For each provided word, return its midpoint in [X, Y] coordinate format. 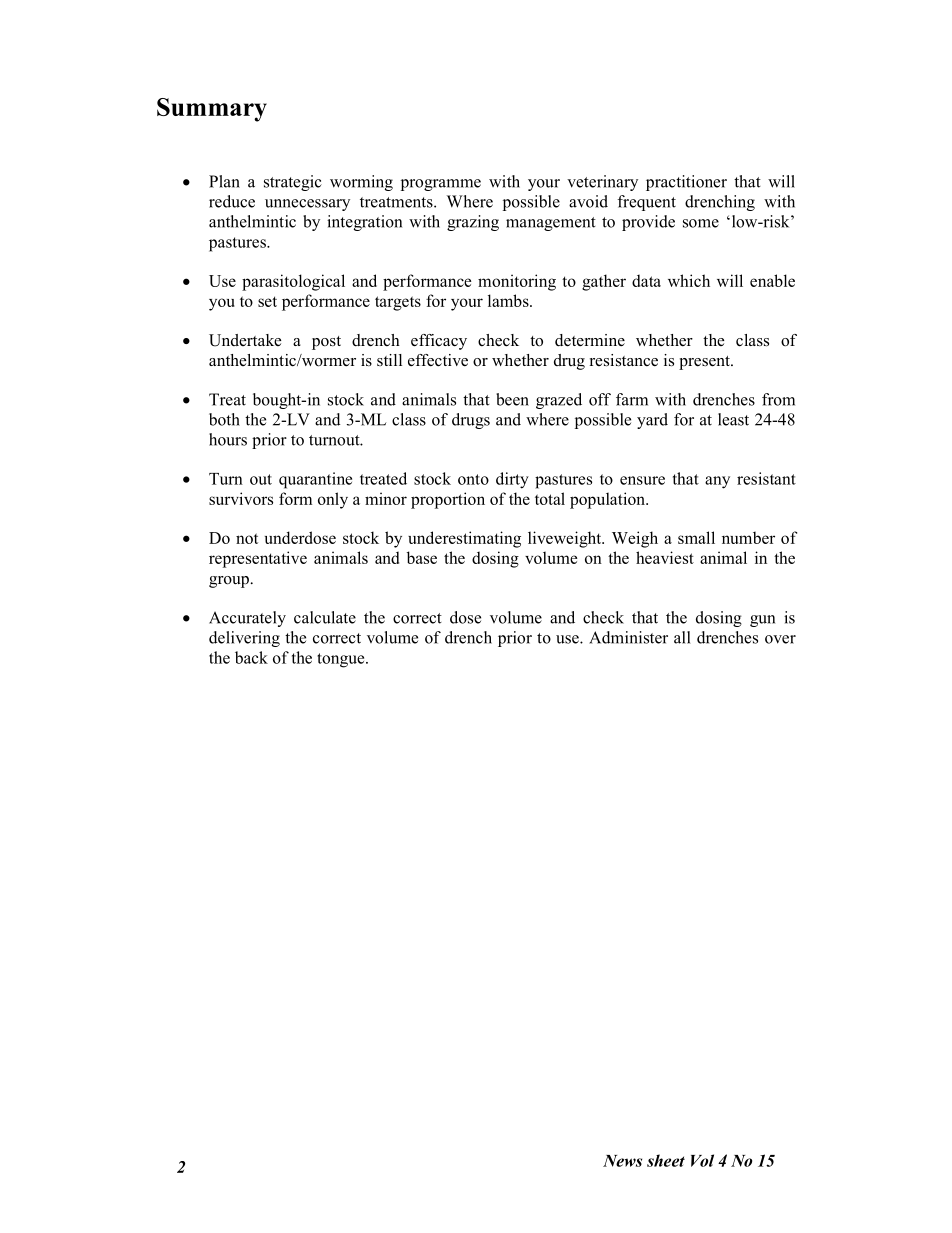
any [717, 482]
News [622, 1161]
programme [441, 185]
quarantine [315, 480]
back [251, 657]
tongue [342, 660]
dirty [512, 480]
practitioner [686, 183]
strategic [293, 183]
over [780, 639]
